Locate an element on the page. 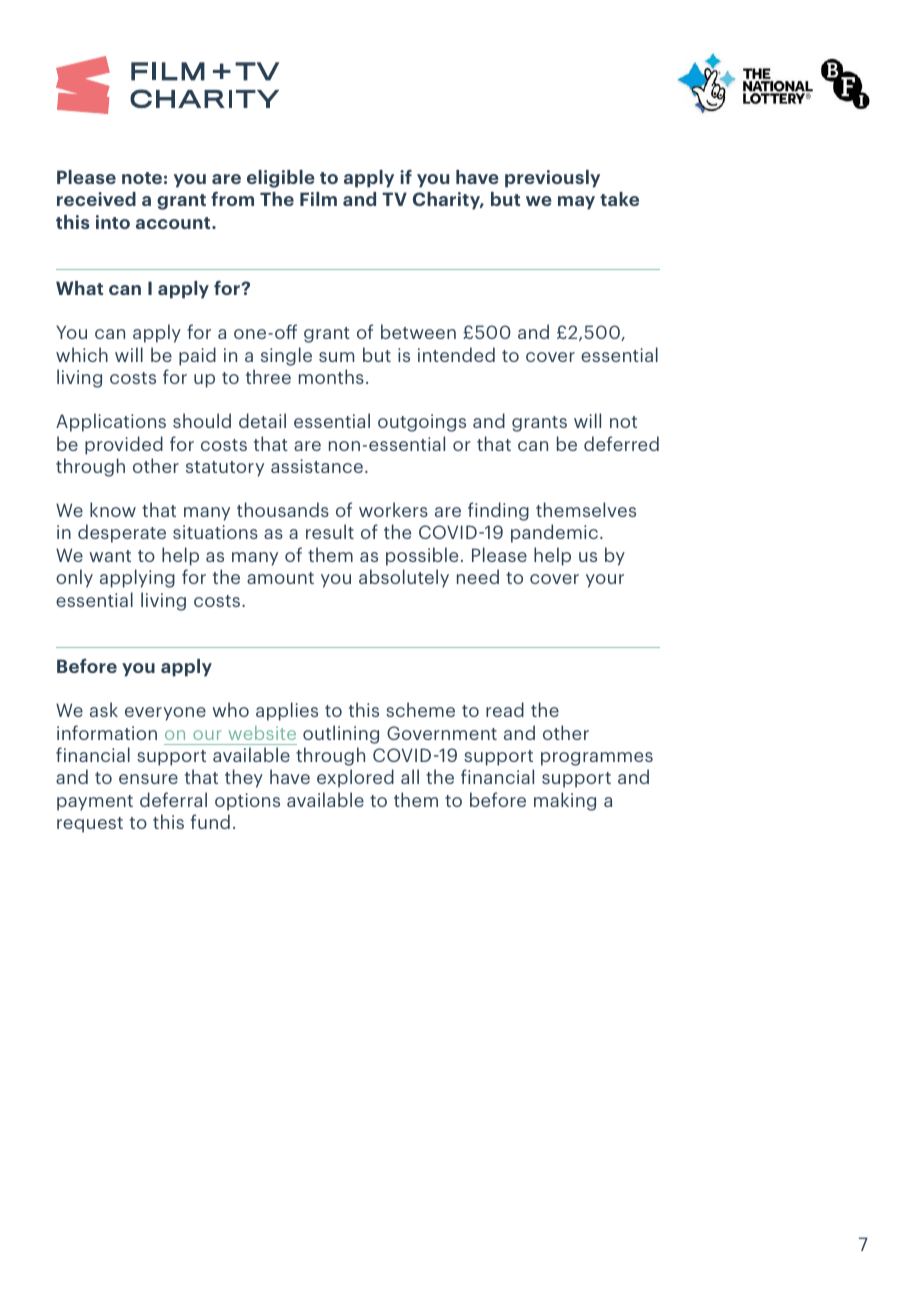 This page has width=924, height=1308. deferral is located at coordinates (173, 799).
